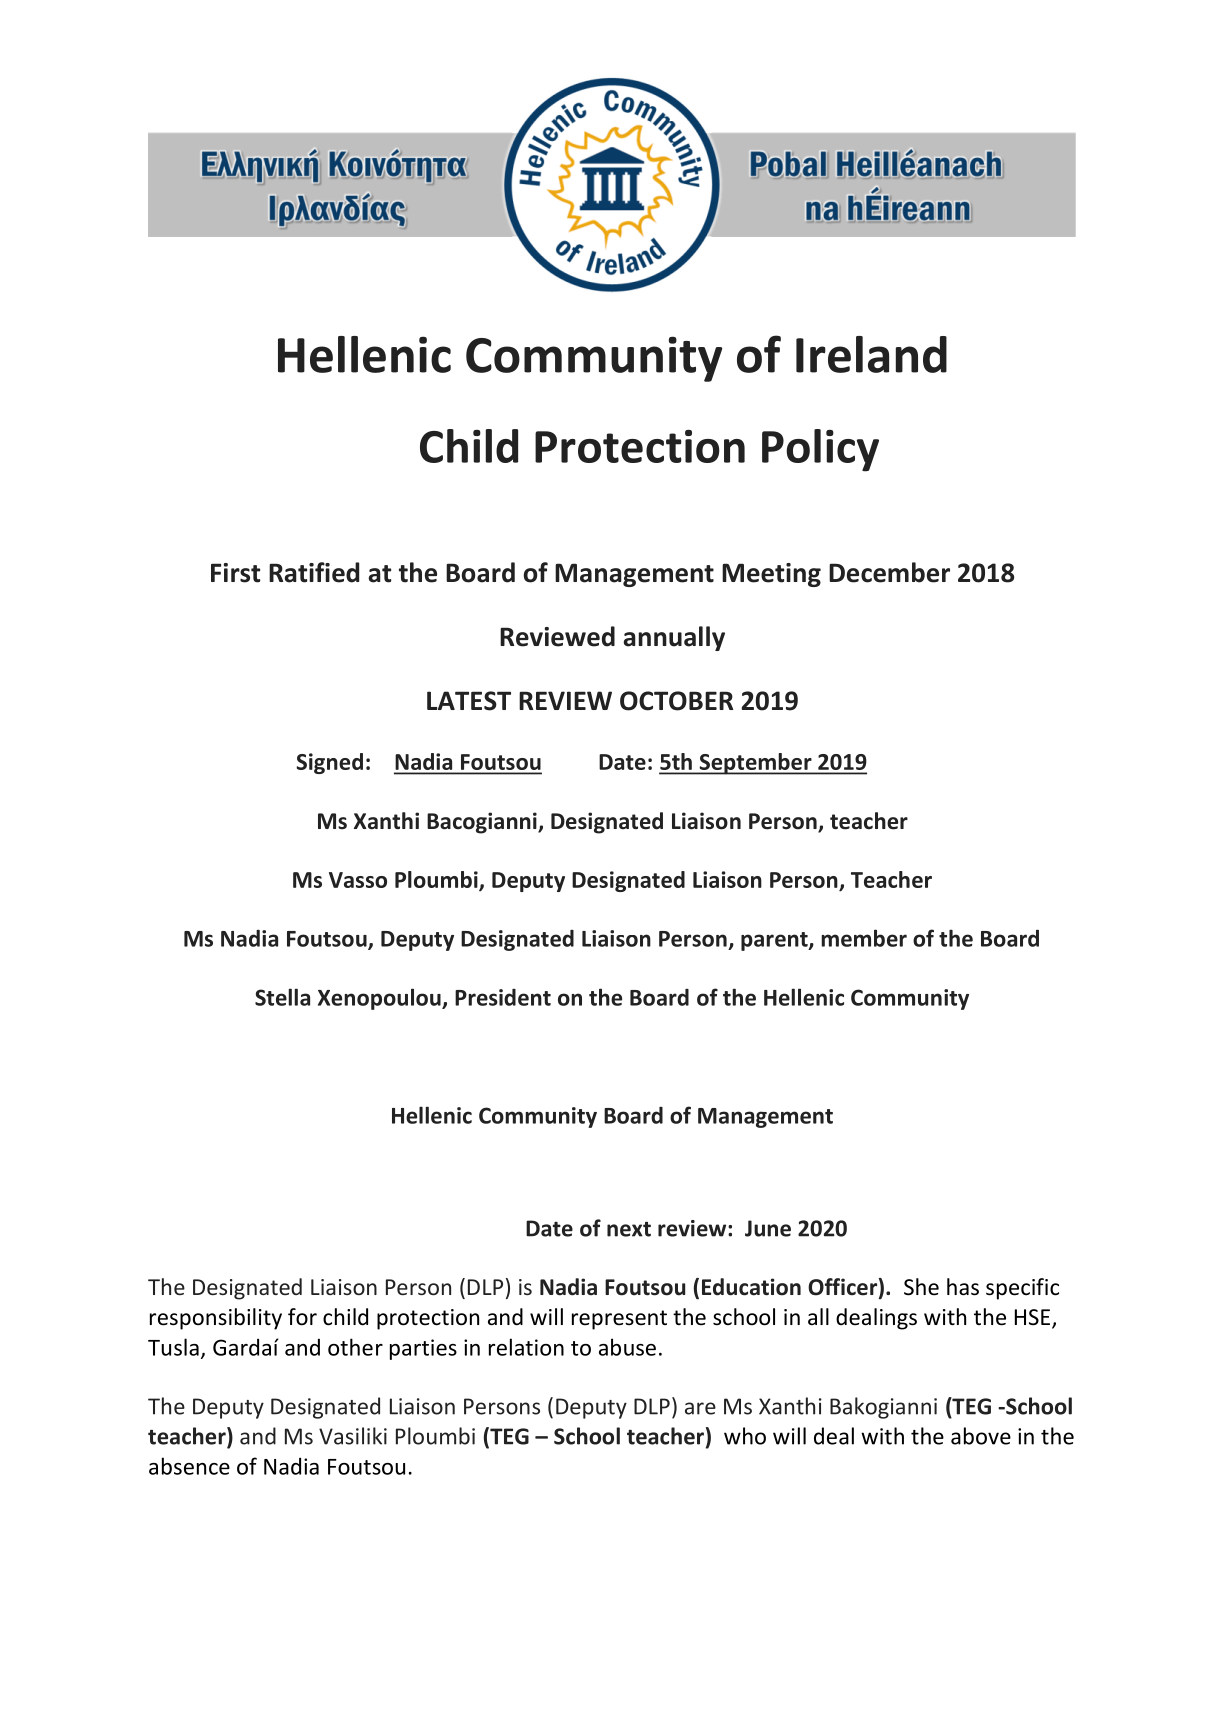  Describe the element at coordinates (775, 941) in the image. I see `parent` at that location.
